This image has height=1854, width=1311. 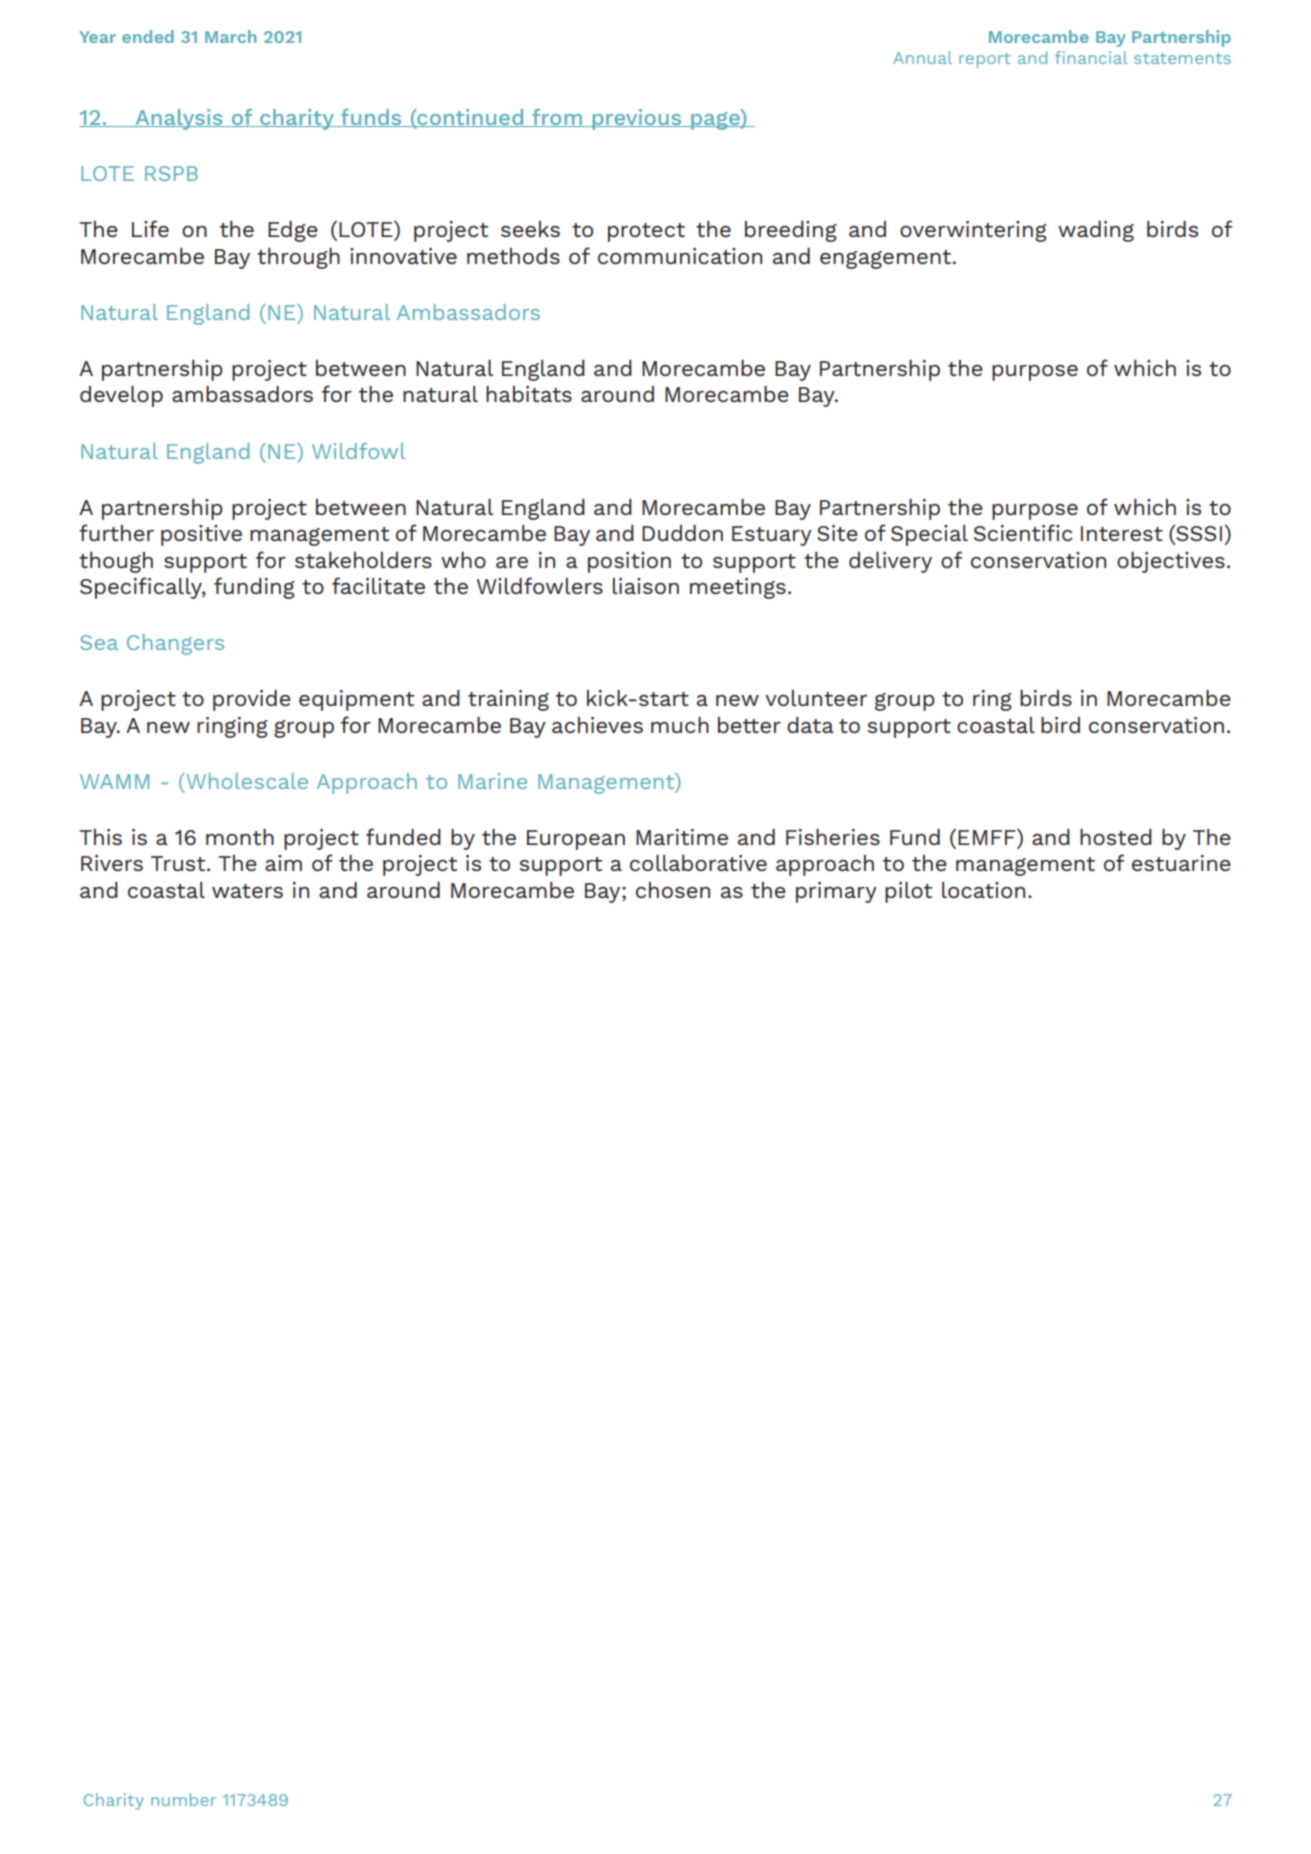 What do you see at coordinates (673, 890) in the image?
I see `chosen` at bounding box center [673, 890].
